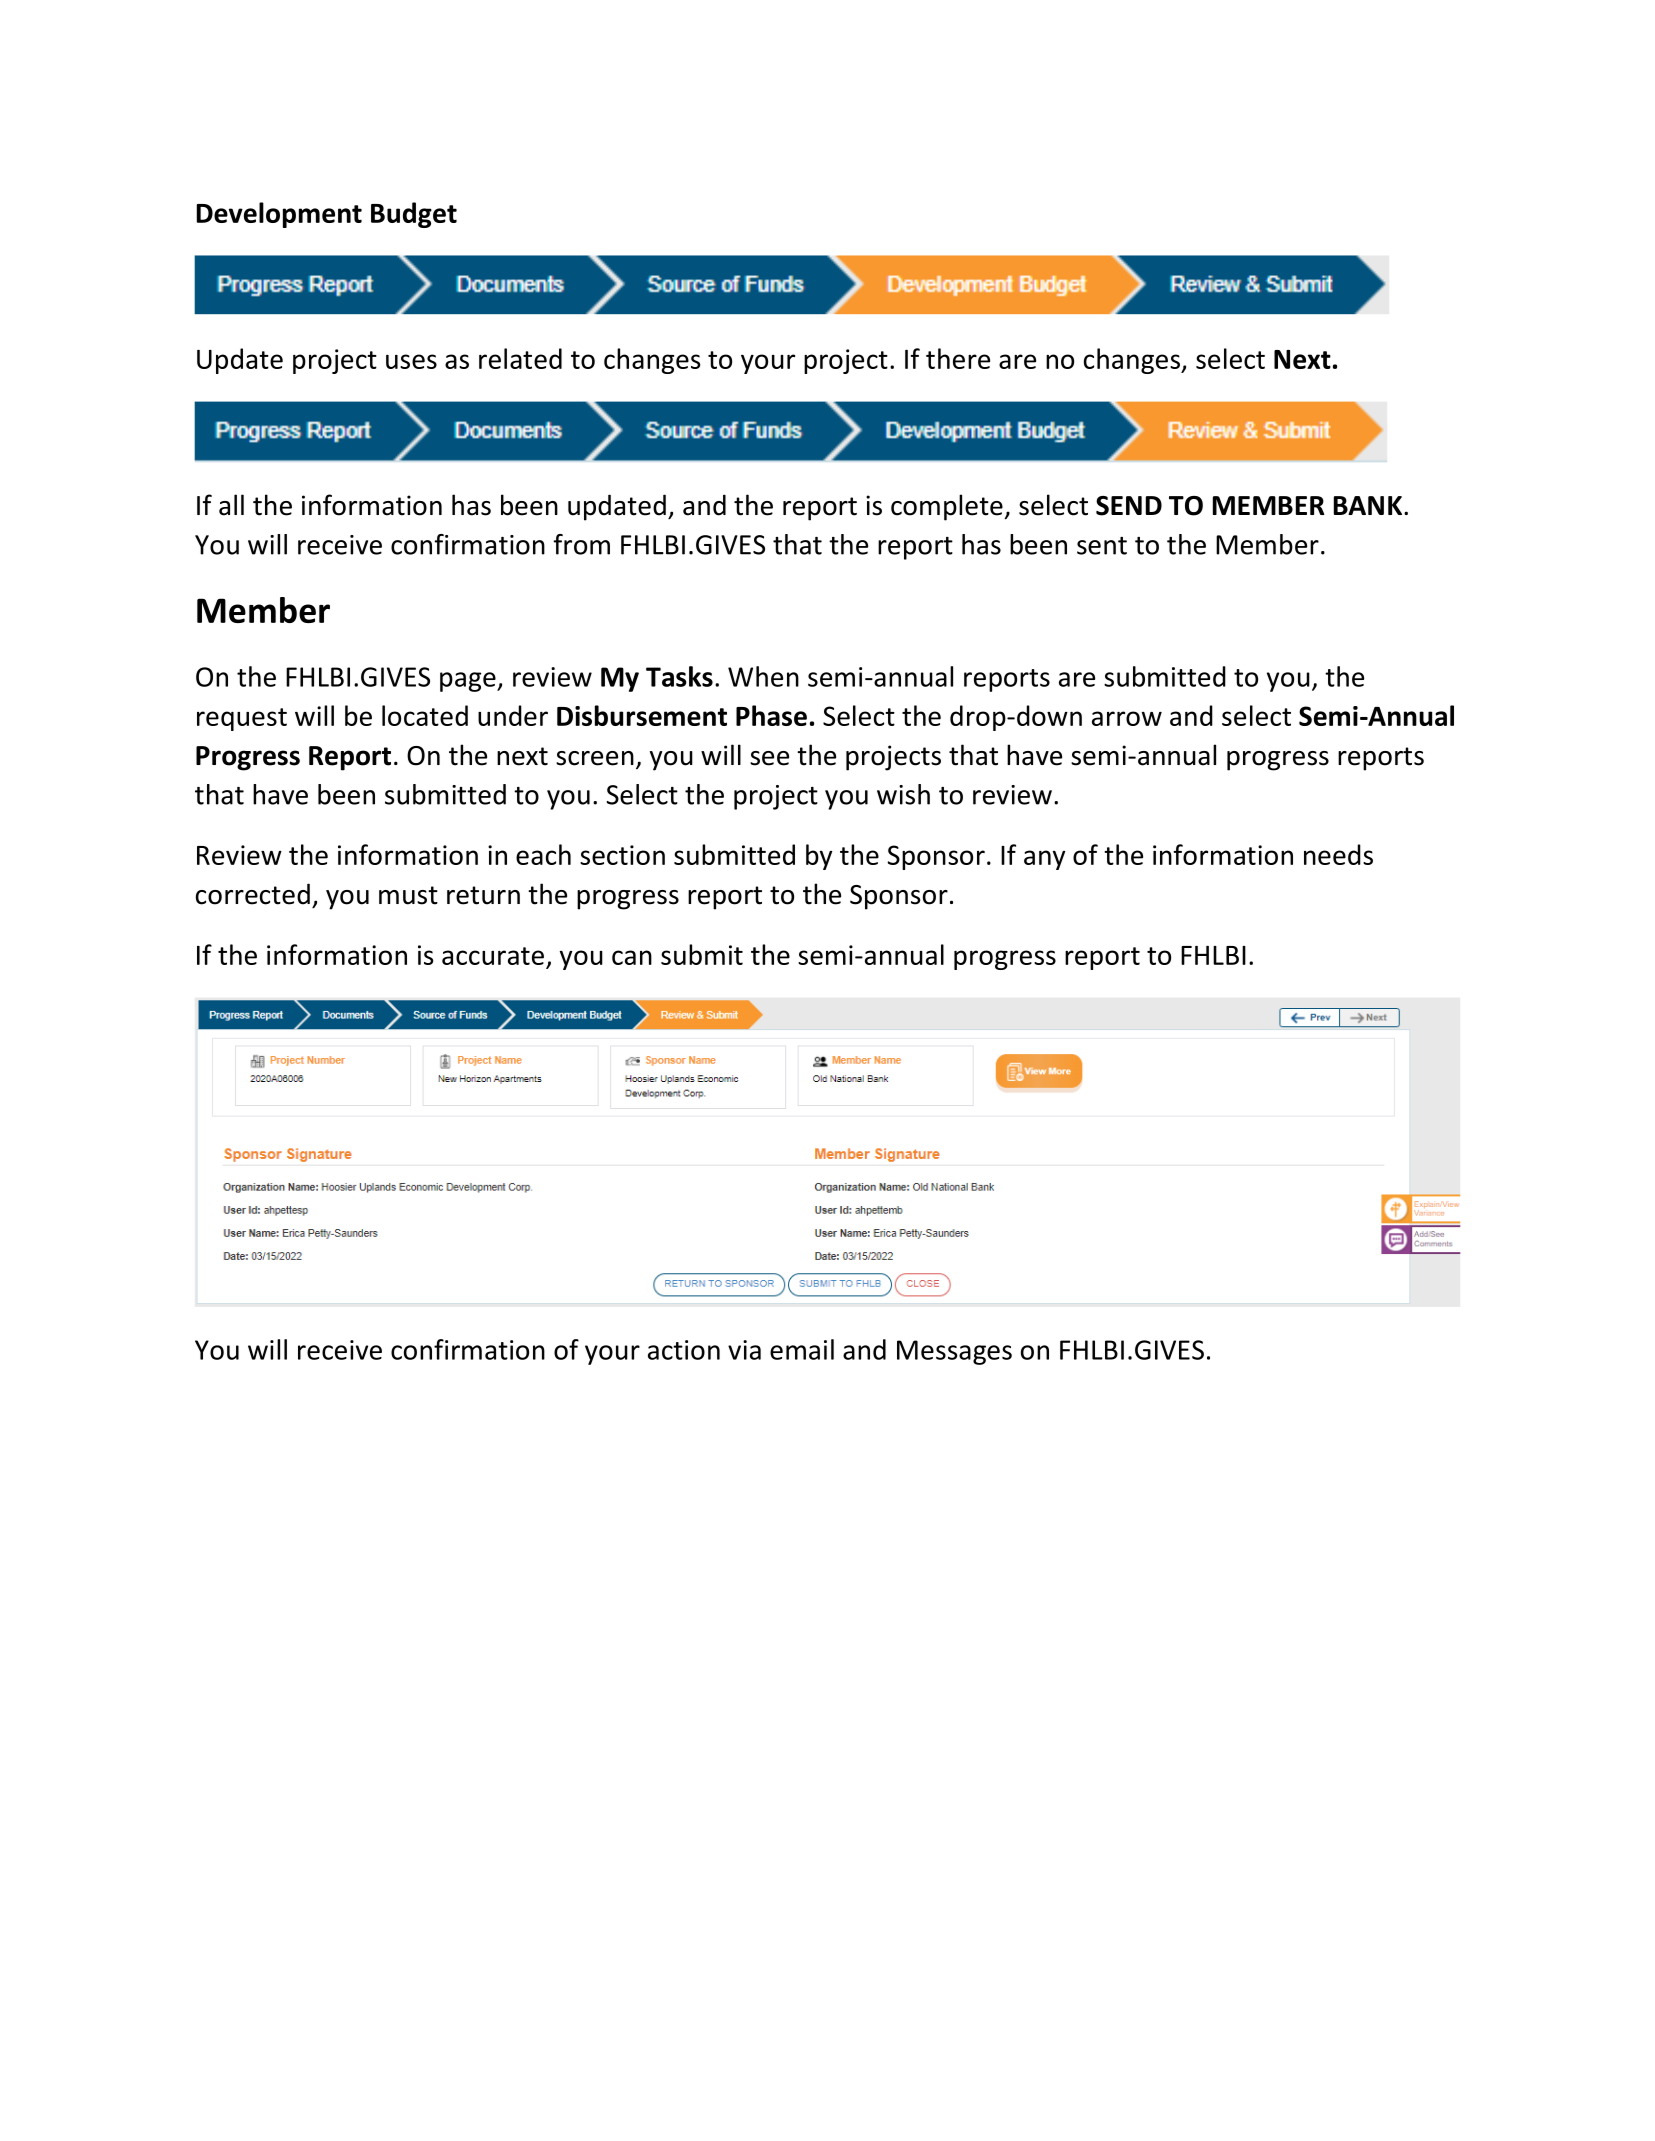  What do you see at coordinates (958, 358) in the screenshot?
I see `there` at bounding box center [958, 358].
